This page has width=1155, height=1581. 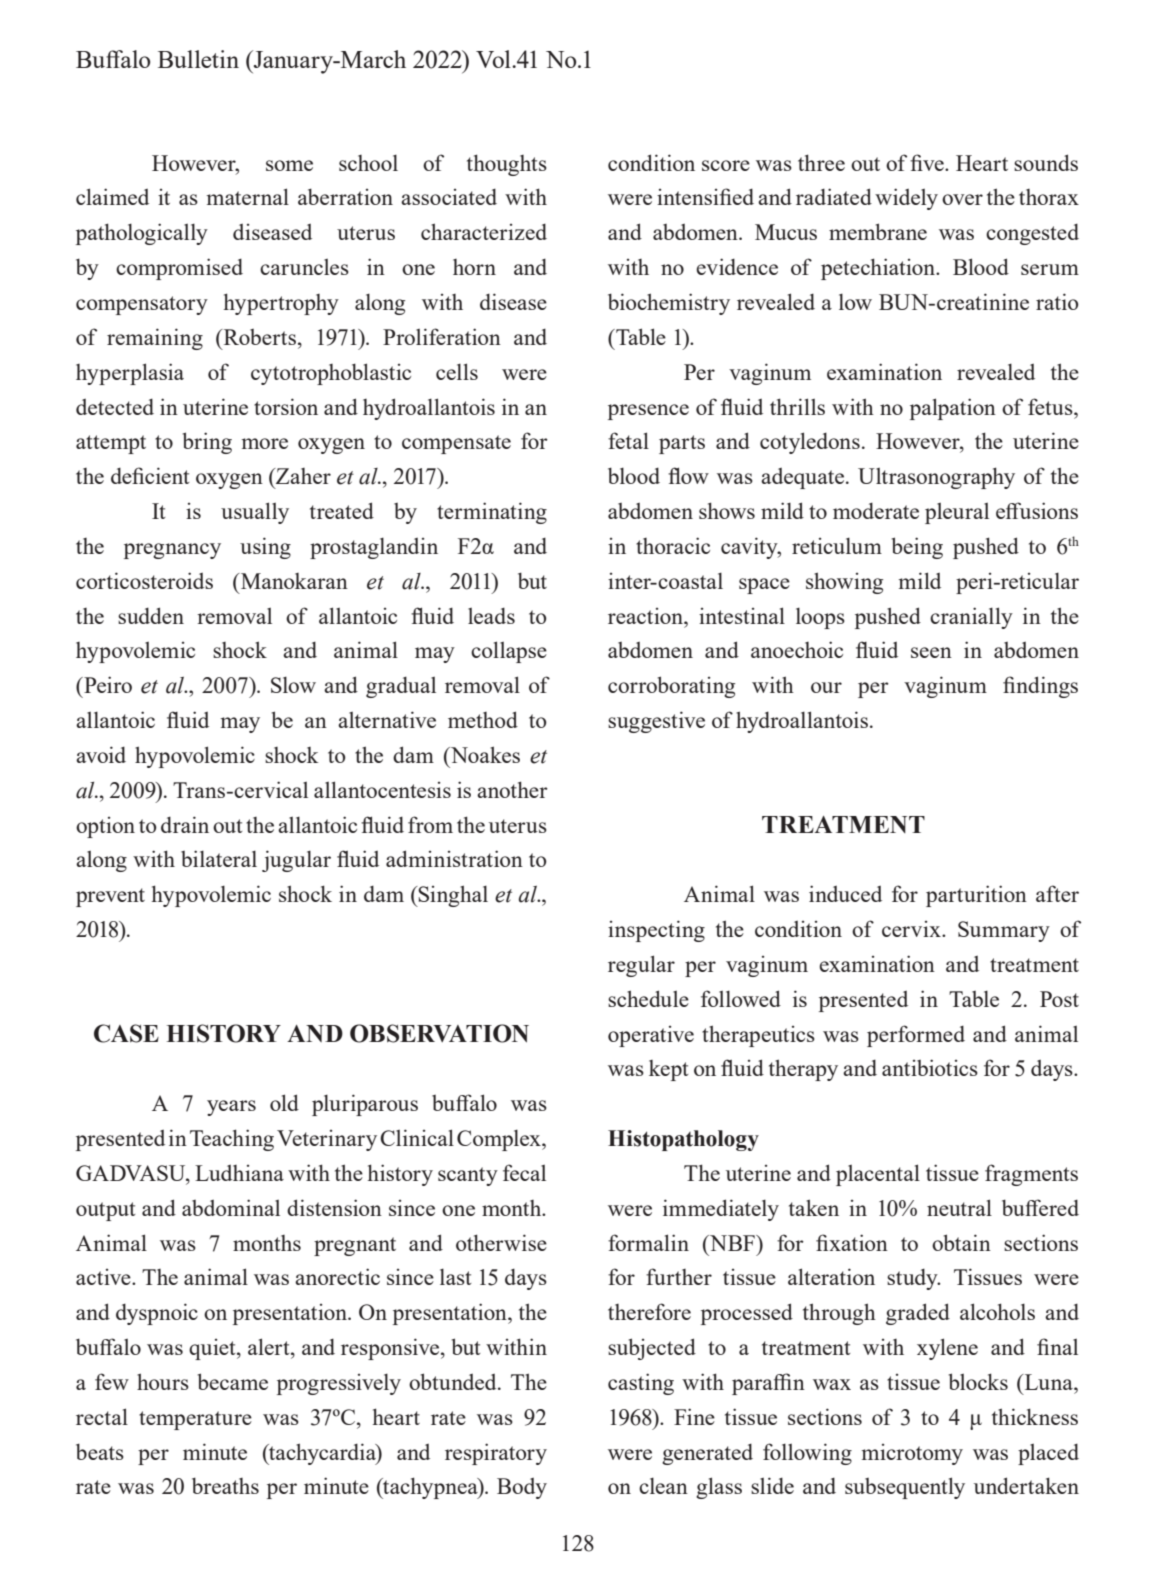 What do you see at coordinates (126, 1033) in the page?
I see `CASE` at bounding box center [126, 1033].
